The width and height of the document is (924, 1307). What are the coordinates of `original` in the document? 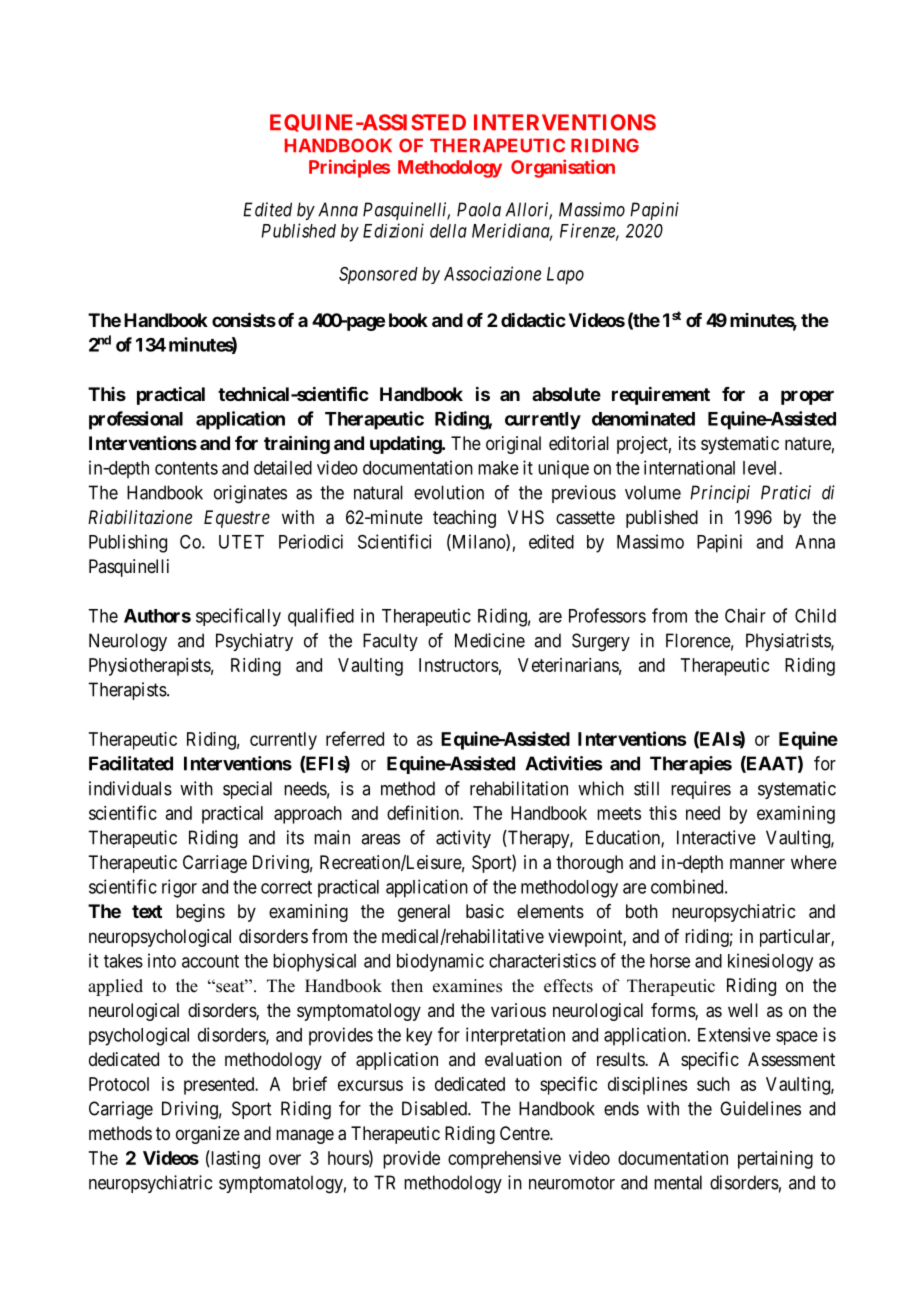 It's located at (513, 445).
